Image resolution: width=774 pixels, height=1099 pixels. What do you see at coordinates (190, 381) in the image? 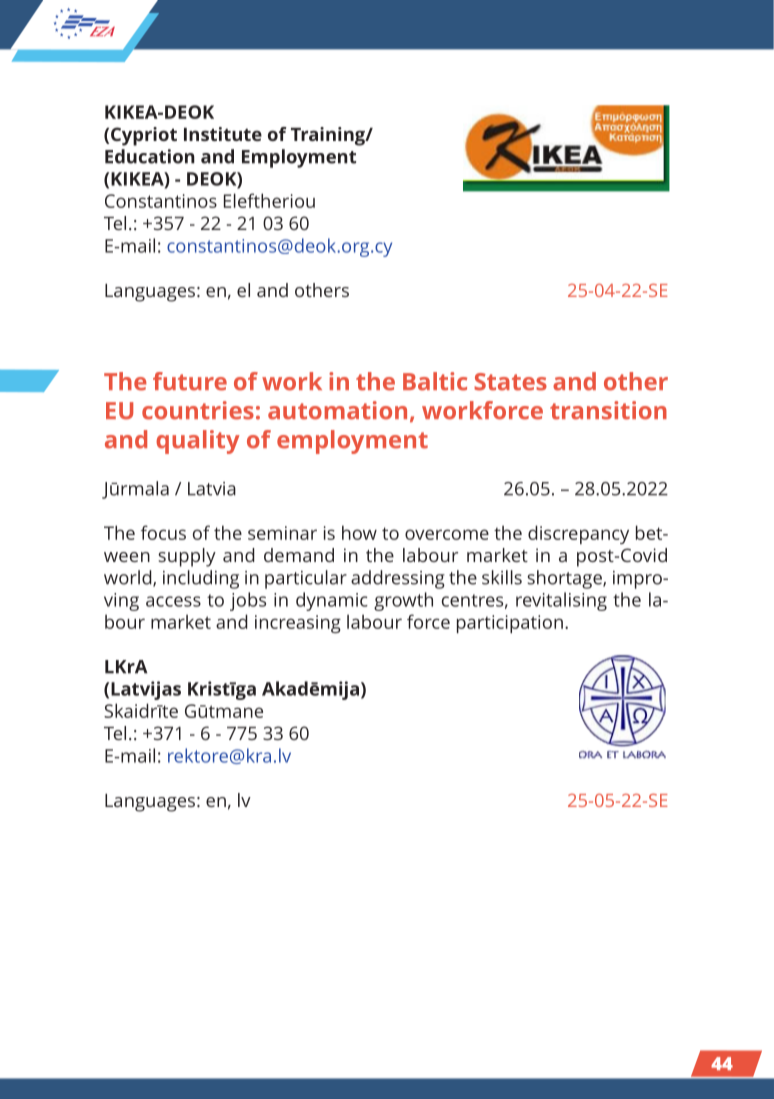
I see `future` at bounding box center [190, 381].
